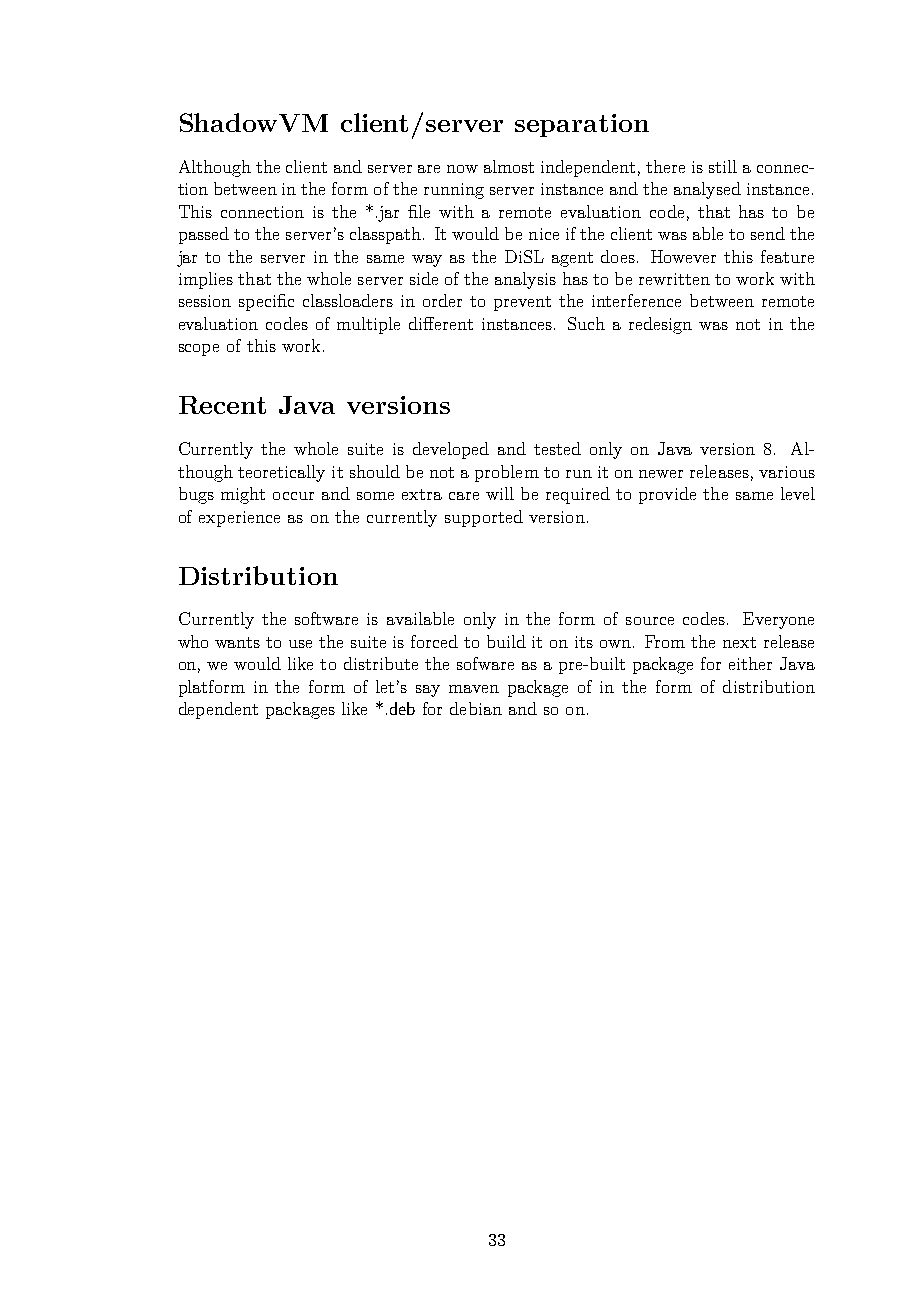 This page has height=1308, width=924. I want to click on redesign, so click(660, 325).
